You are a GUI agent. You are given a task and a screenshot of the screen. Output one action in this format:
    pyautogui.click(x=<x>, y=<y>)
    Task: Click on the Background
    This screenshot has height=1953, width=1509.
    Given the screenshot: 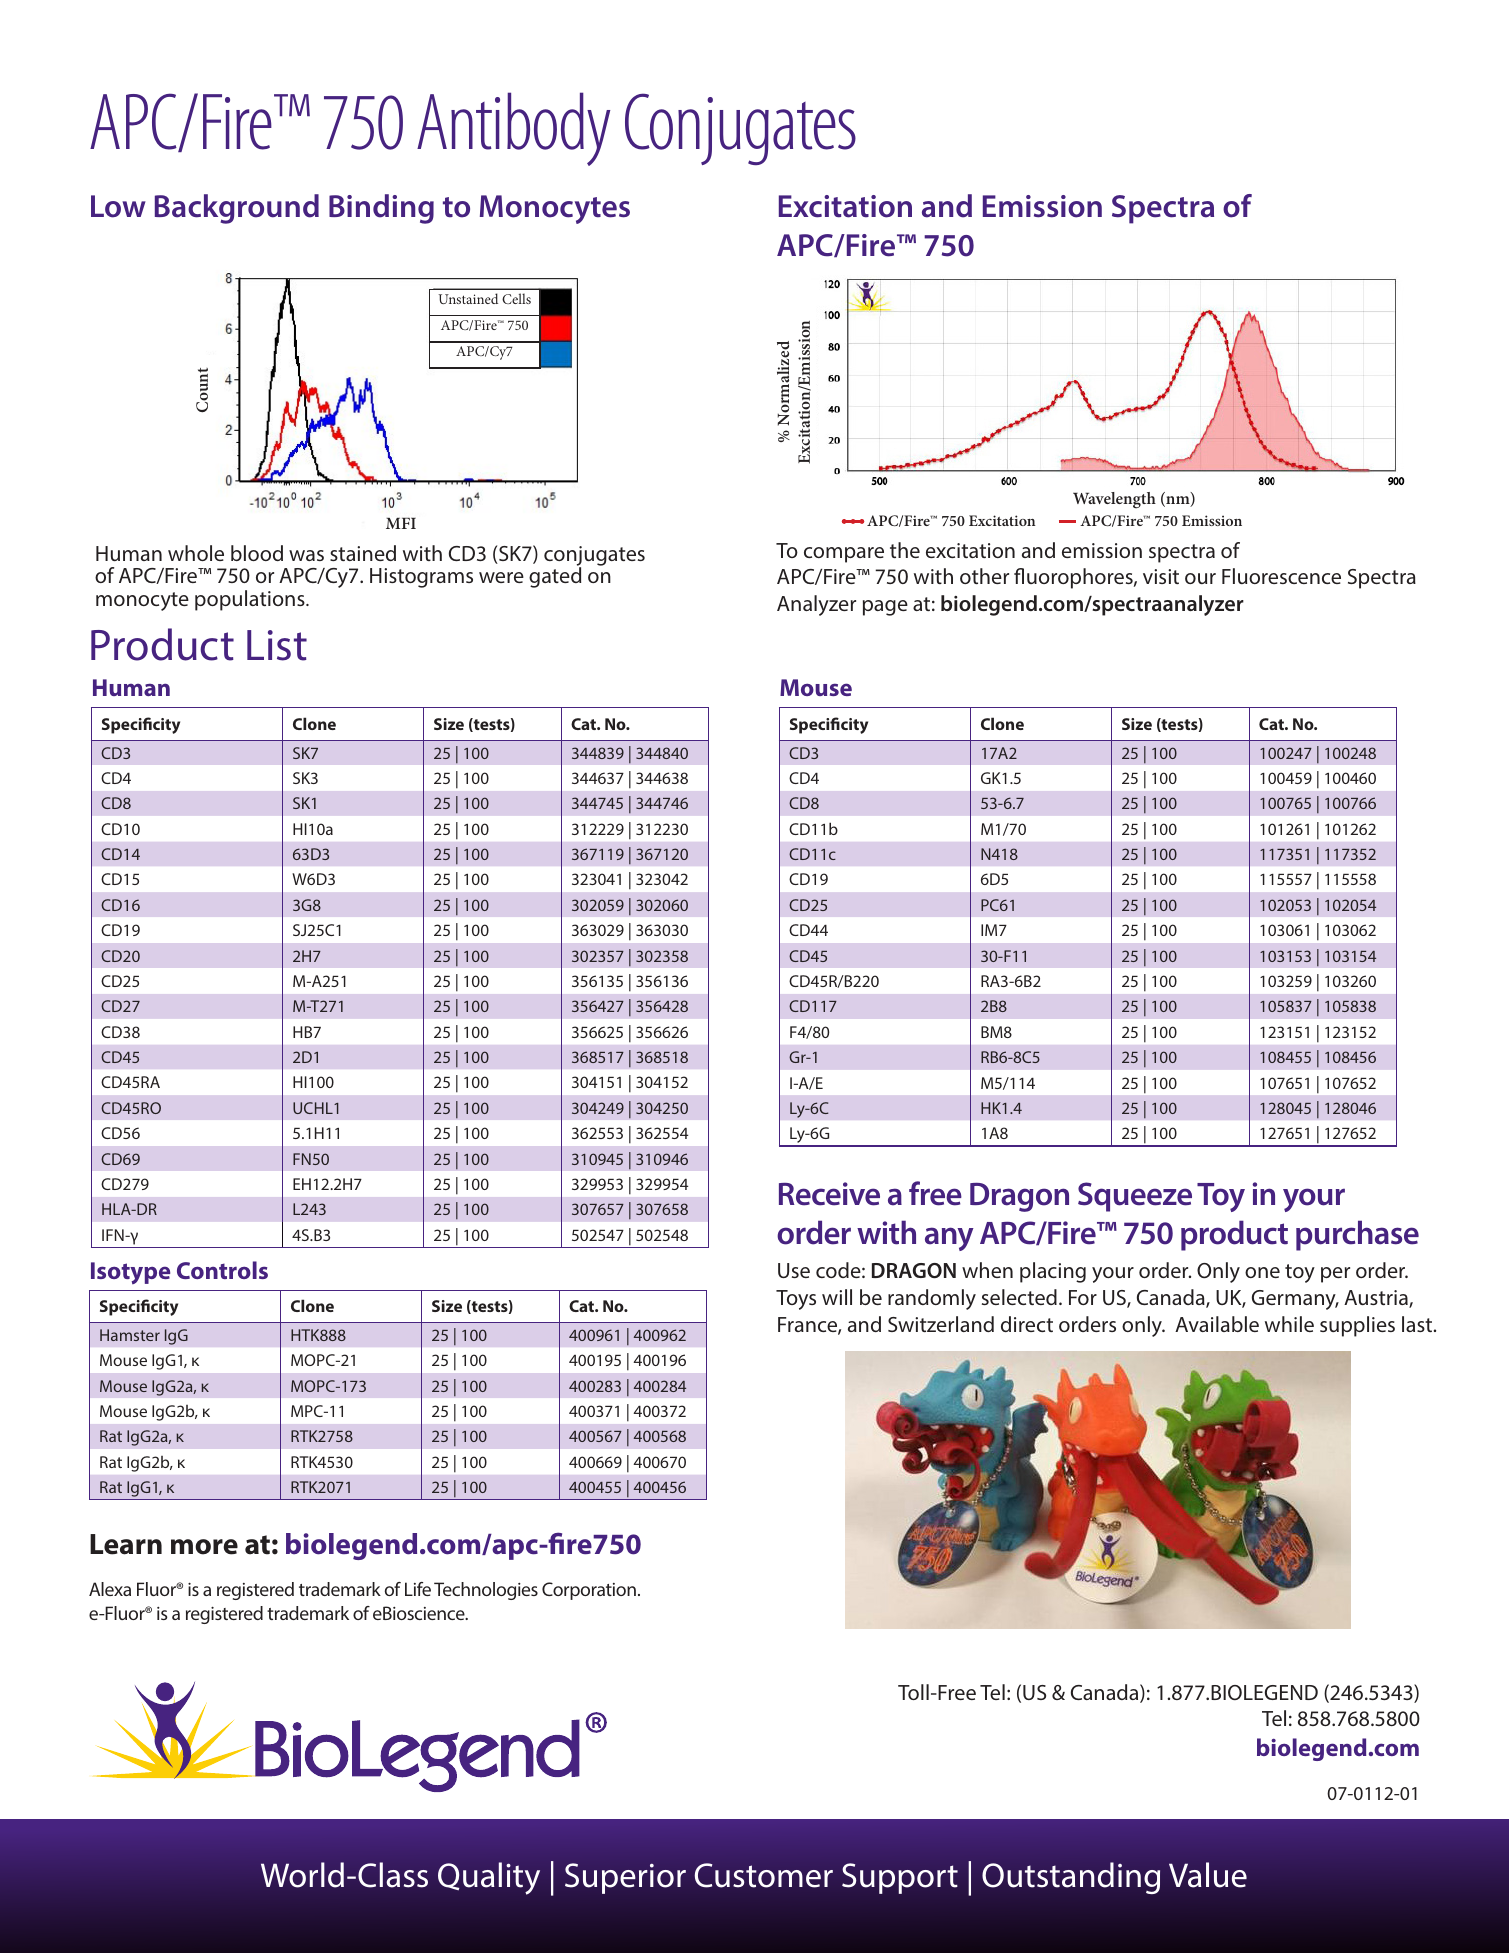 What is the action you would take?
    pyautogui.click(x=237, y=209)
